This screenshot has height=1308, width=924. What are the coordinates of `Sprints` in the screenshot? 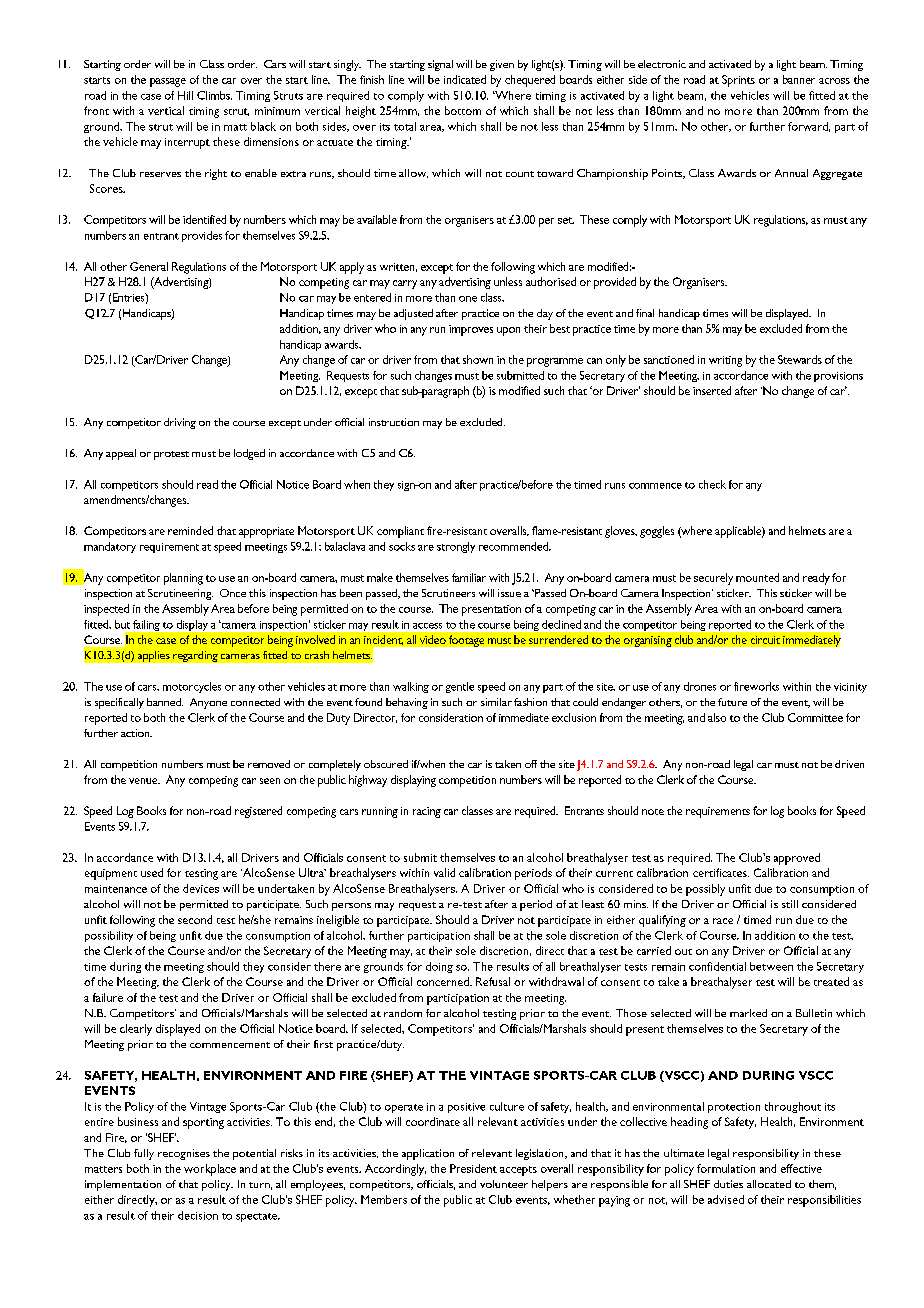 It's located at (738, 81).
